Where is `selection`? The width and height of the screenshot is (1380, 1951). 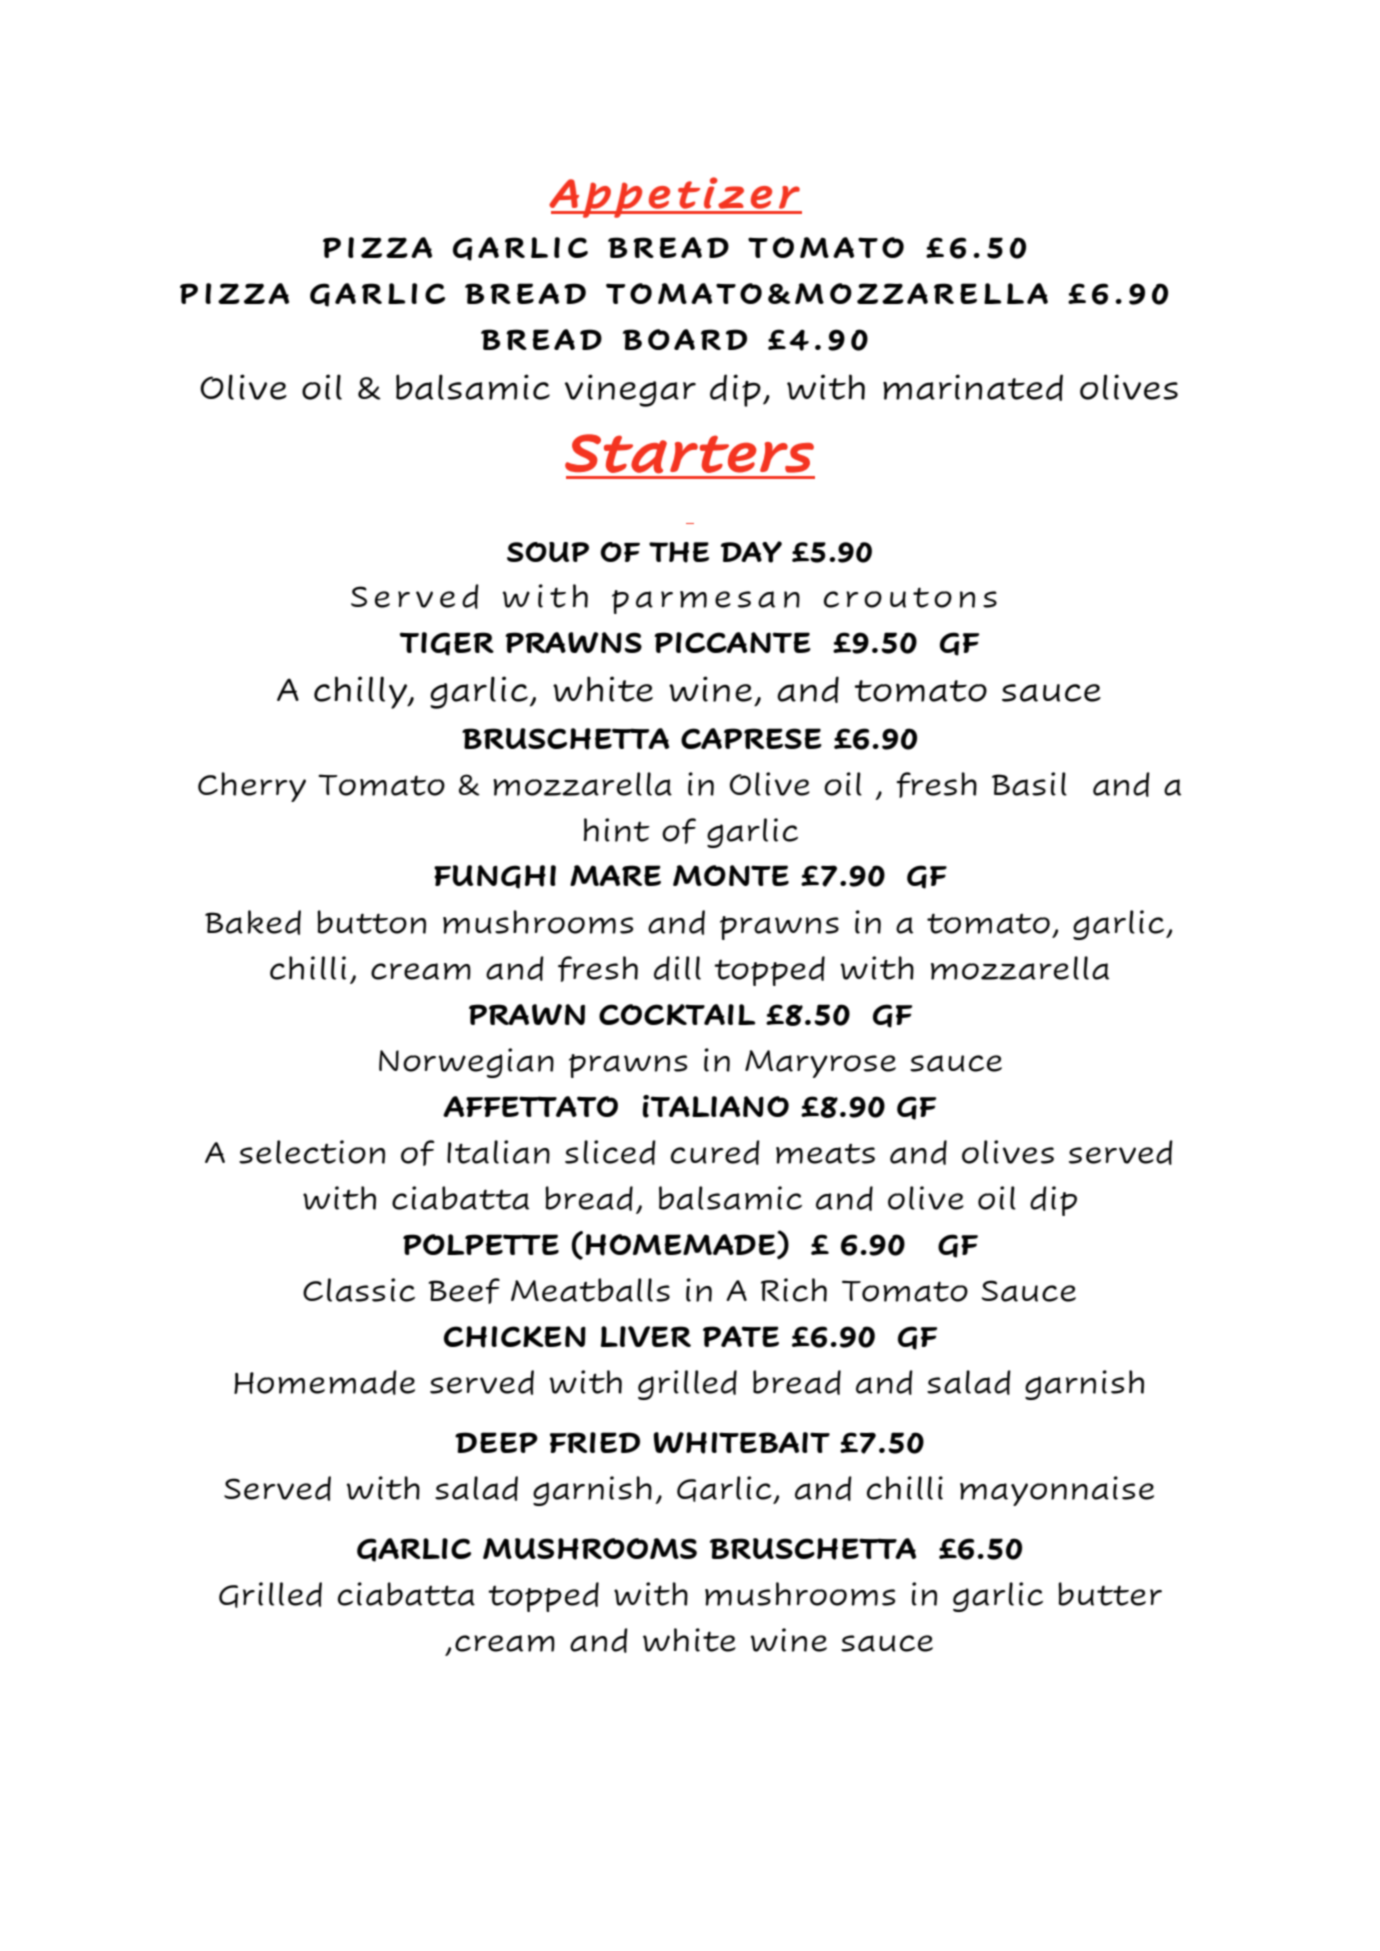 selection is located at coordinates (312, 1152).
